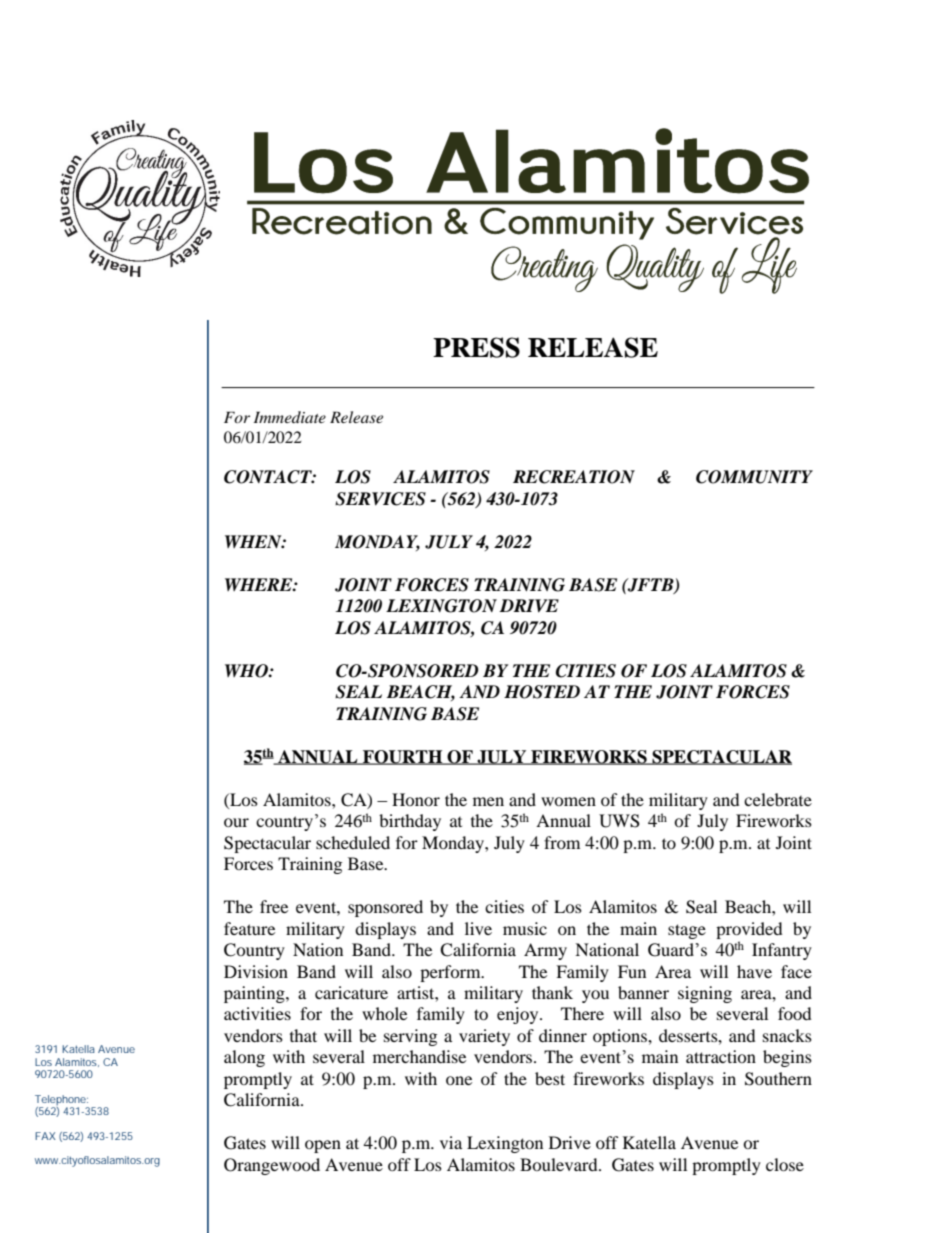 This image has width=952, height=1233. What do you see at coordinates (45, 1136) in the image?
I see `FAX` at bounding box center [45, 1136].
